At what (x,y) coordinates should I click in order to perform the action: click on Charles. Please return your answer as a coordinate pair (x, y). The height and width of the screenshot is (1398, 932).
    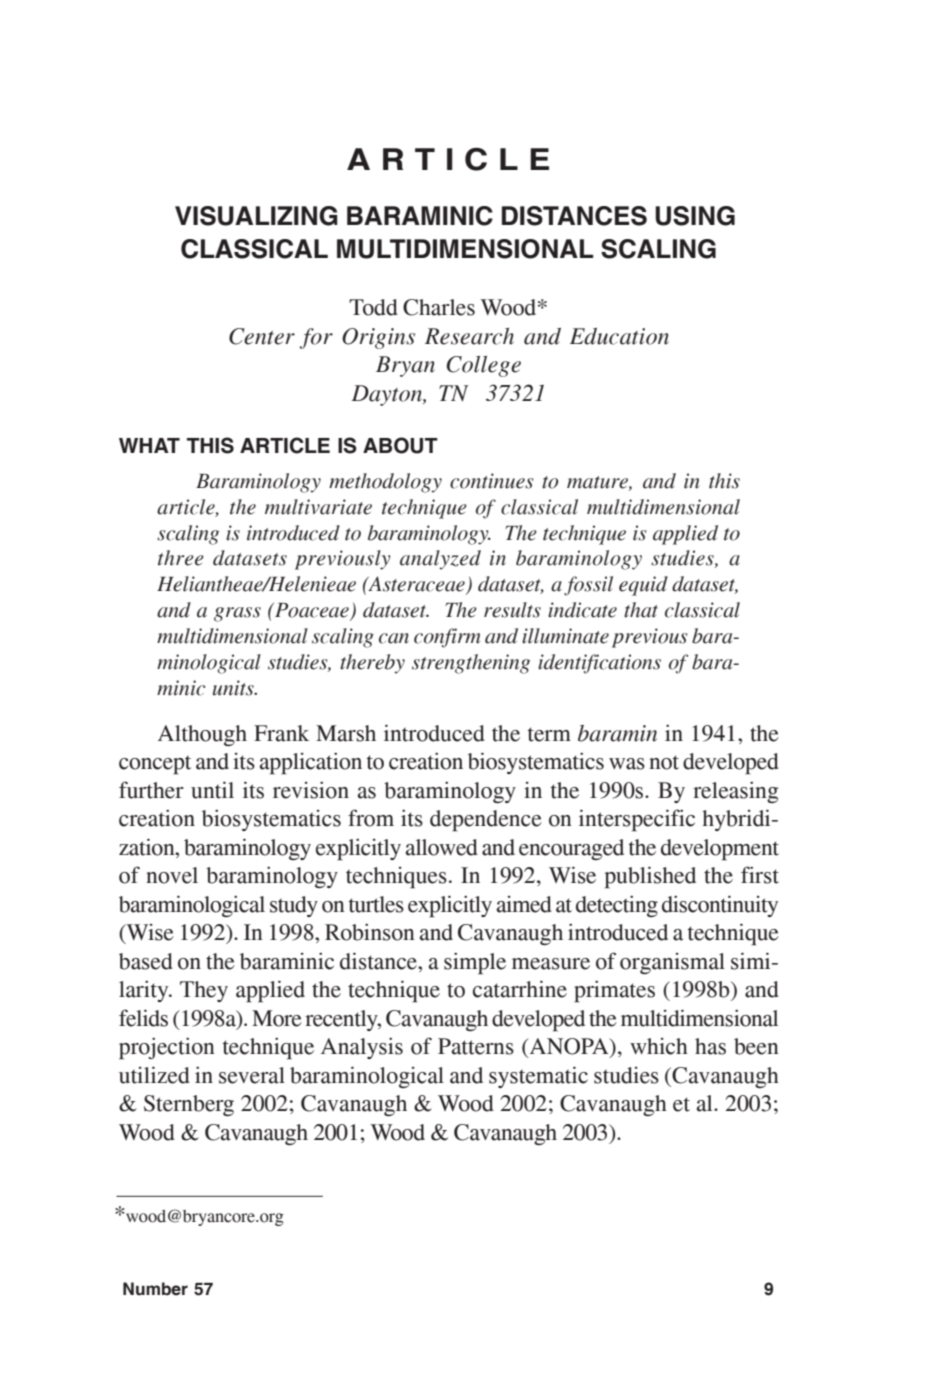
    Looking at the image, I should click on (439, 307).
